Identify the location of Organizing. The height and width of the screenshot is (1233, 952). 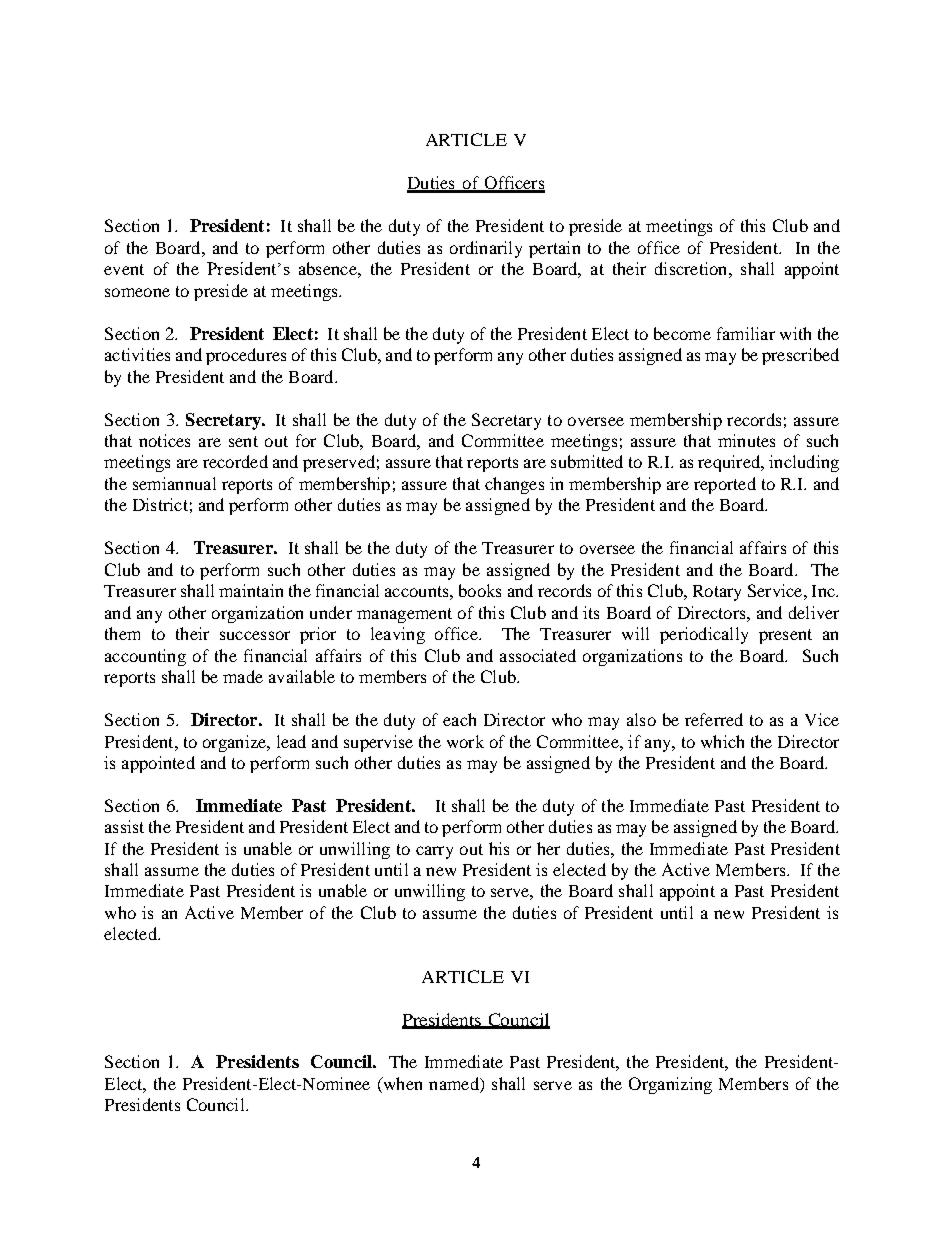
(670, 1085).
